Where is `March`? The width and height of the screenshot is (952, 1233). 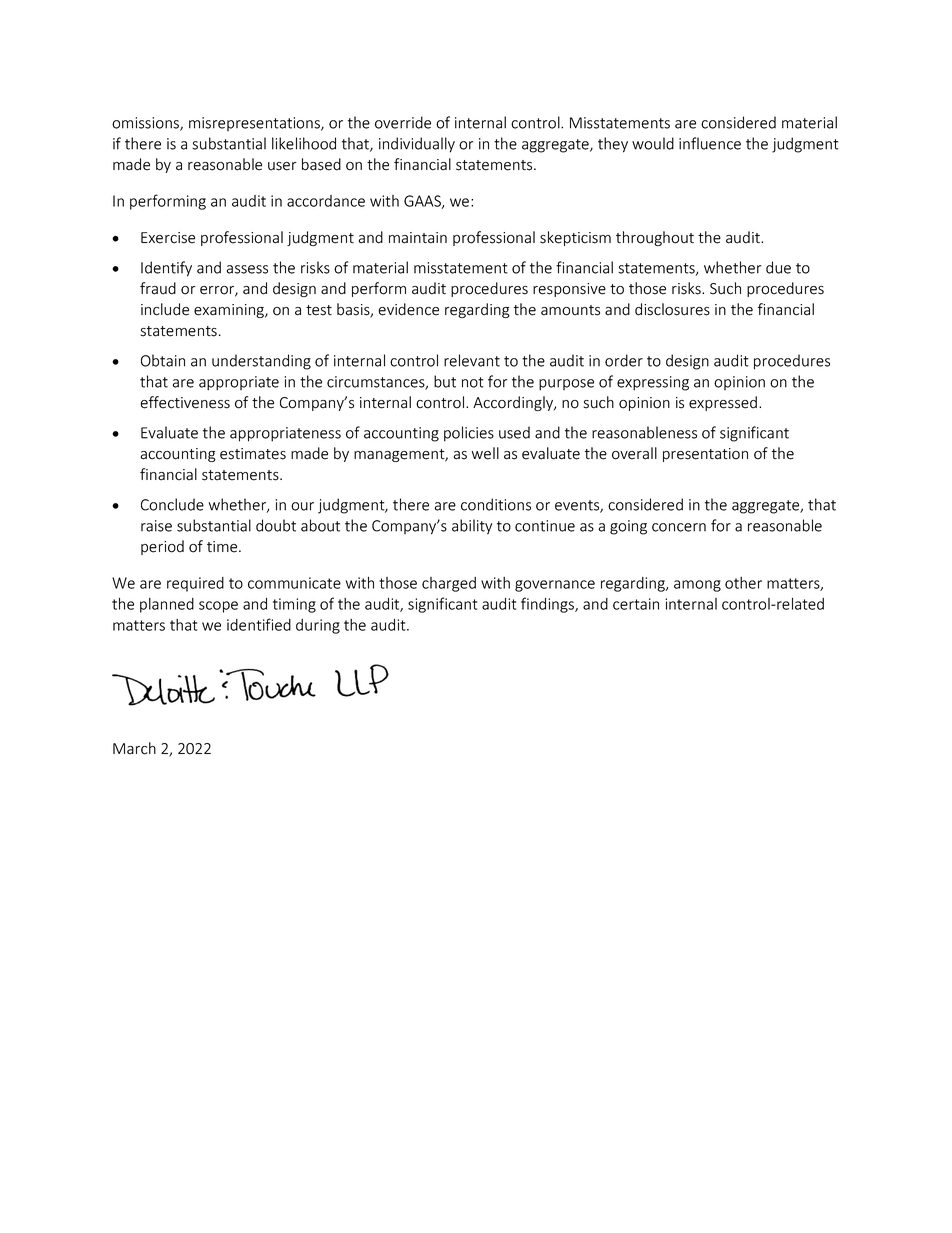
March is located at coordinates (134, 748).
